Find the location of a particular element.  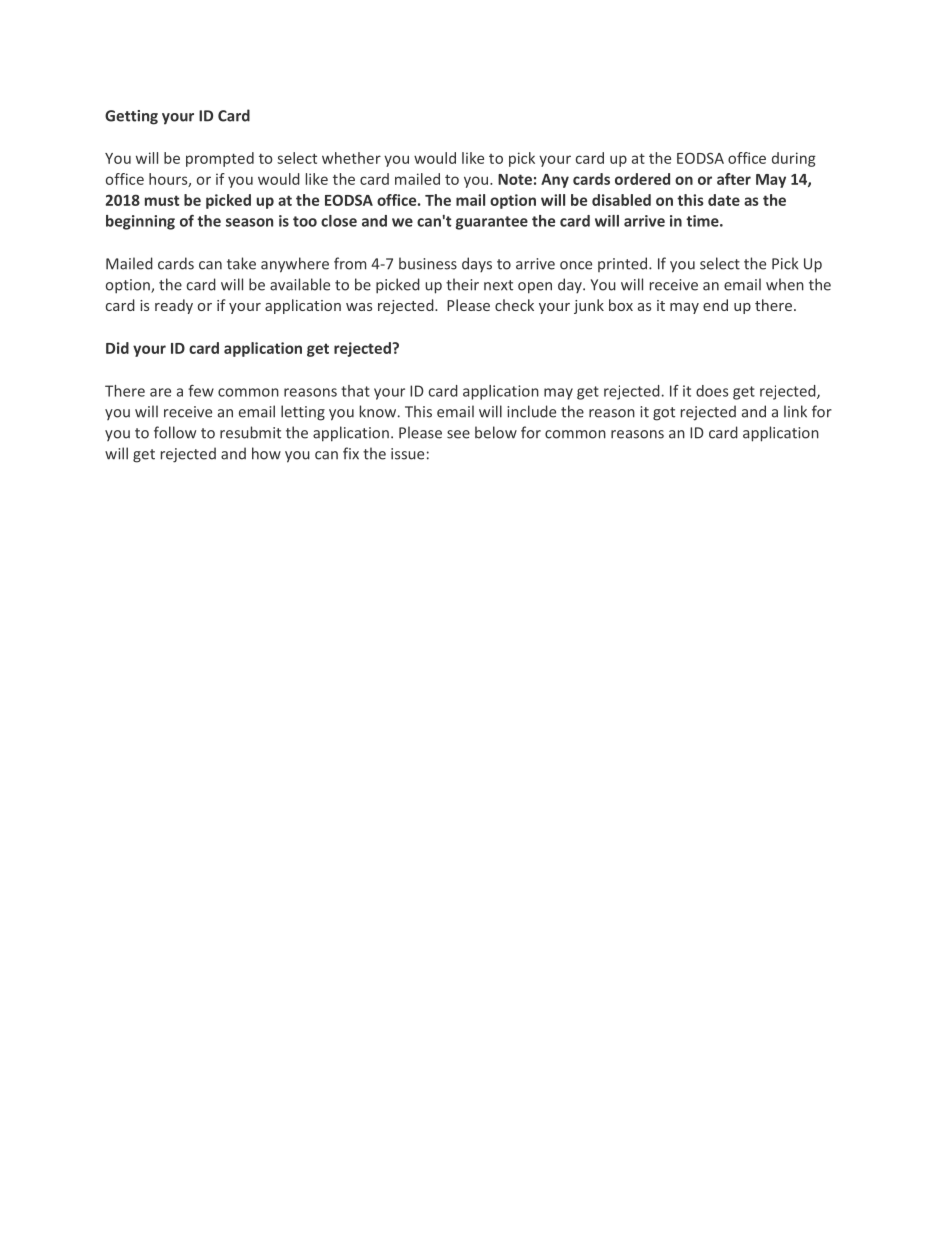

their is located at coordinates (462, 284).
